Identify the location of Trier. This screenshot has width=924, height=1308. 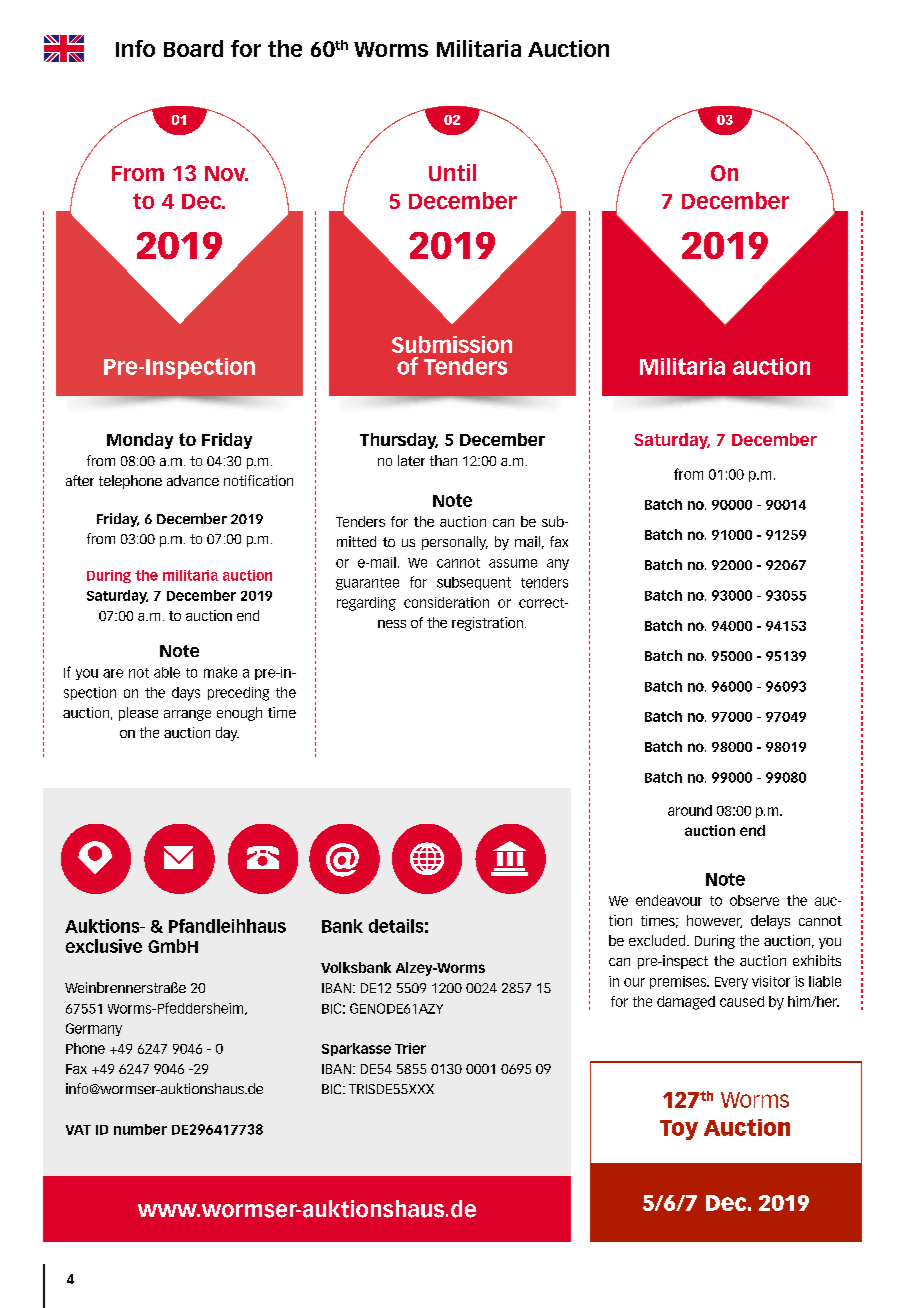
(410, 1048).
